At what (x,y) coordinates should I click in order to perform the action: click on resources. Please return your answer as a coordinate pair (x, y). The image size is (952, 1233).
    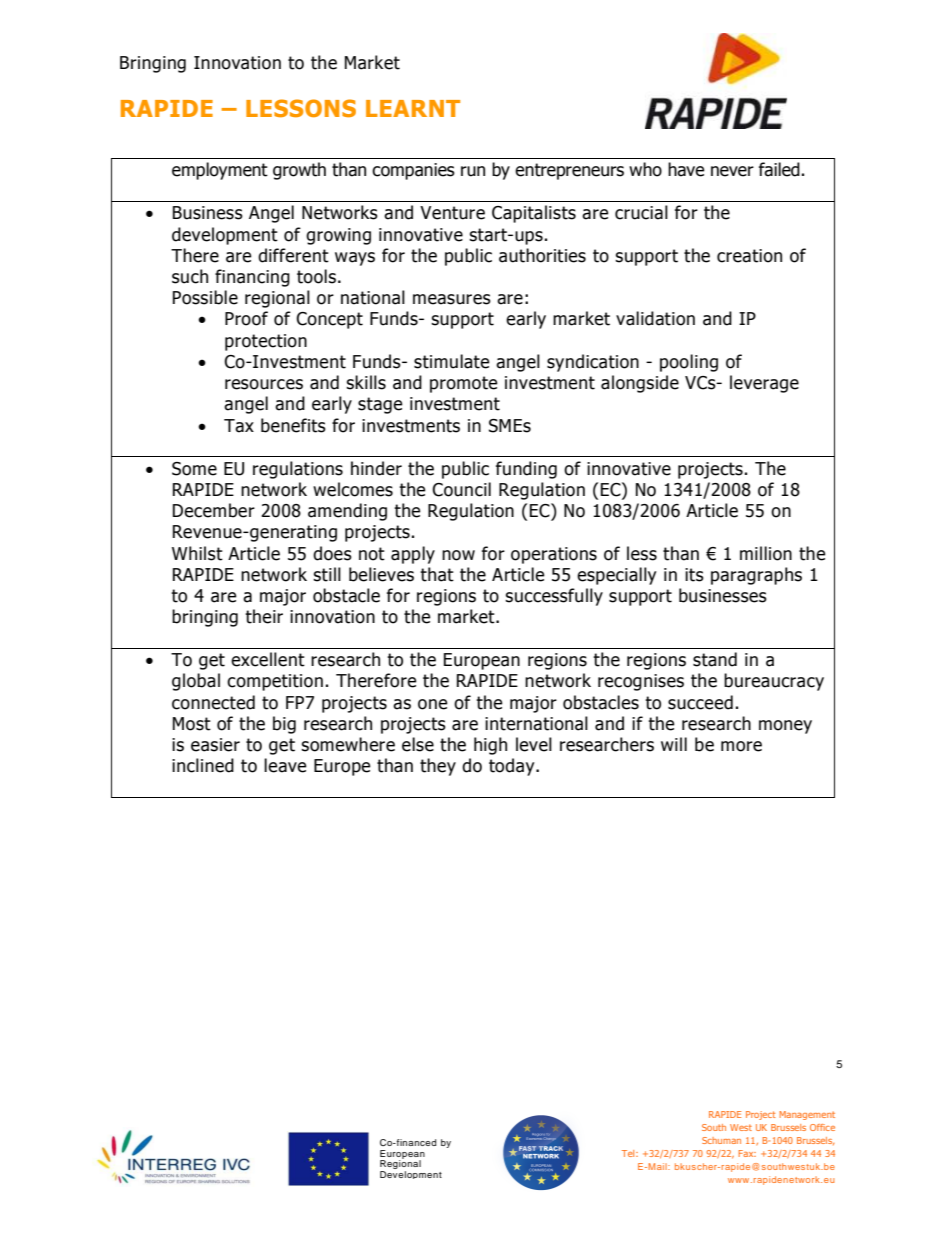
    Looking at the image, I should click on (264, 384).
